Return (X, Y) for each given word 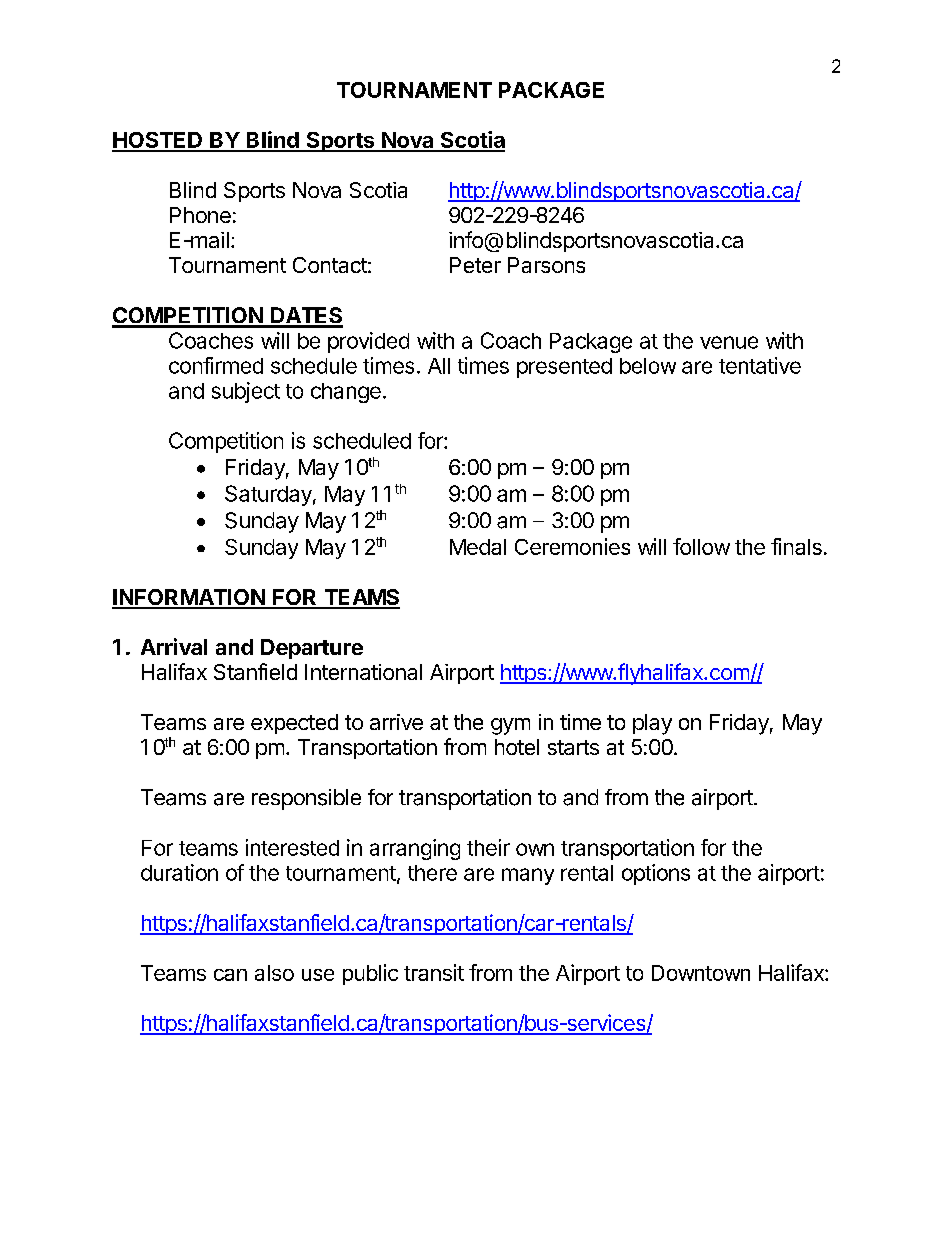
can (230, 975)
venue (729, 342)
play (652, 724)
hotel (517, 747)
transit (434, 972)
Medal (478, 547)
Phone (200, 215)
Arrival (174, 646)
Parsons (546, 265)
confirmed (216, 365)
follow (701, 546)
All (439, 366)
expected (294, 724)
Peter (475, 265)
